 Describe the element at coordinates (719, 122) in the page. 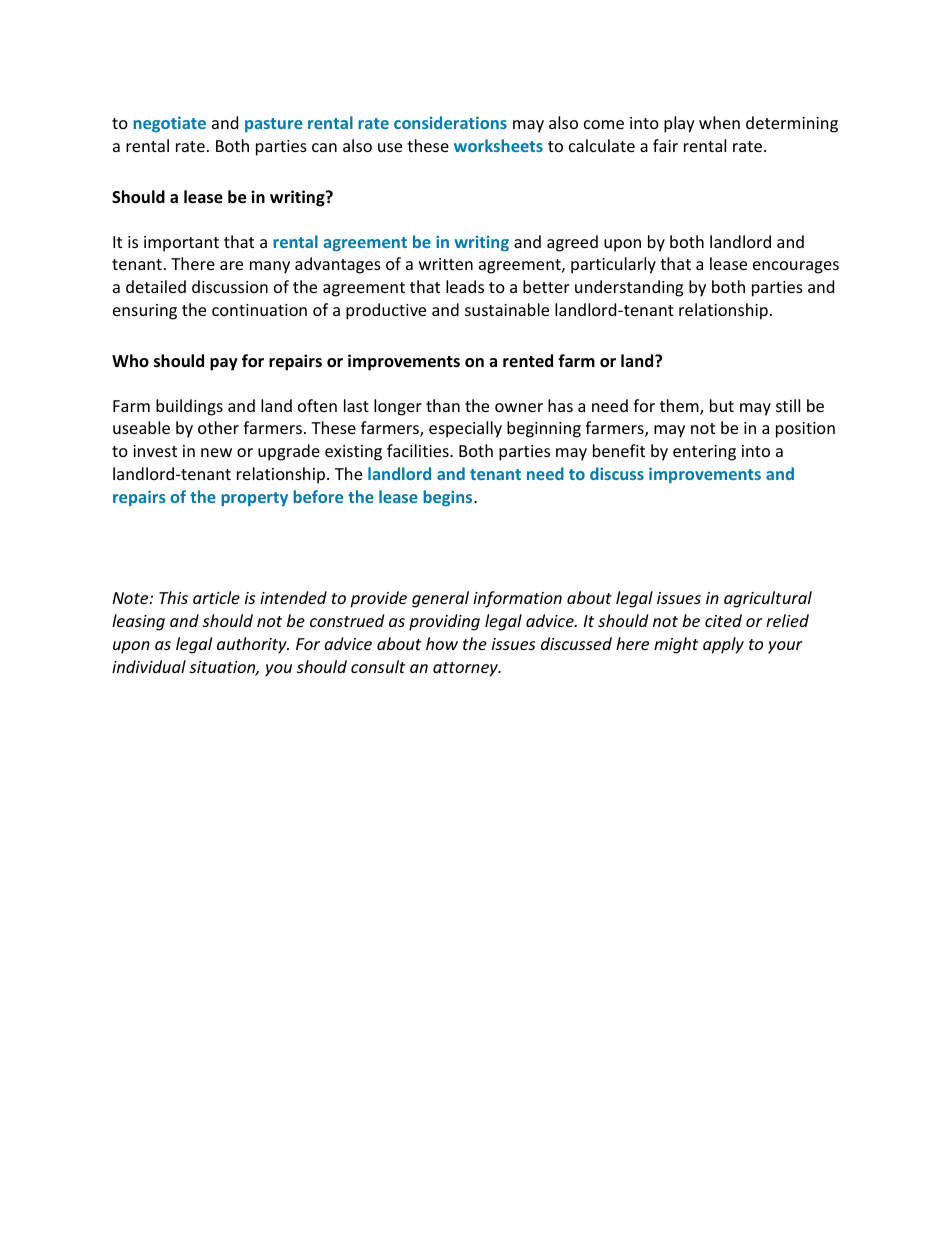

I see `when` at that location.
